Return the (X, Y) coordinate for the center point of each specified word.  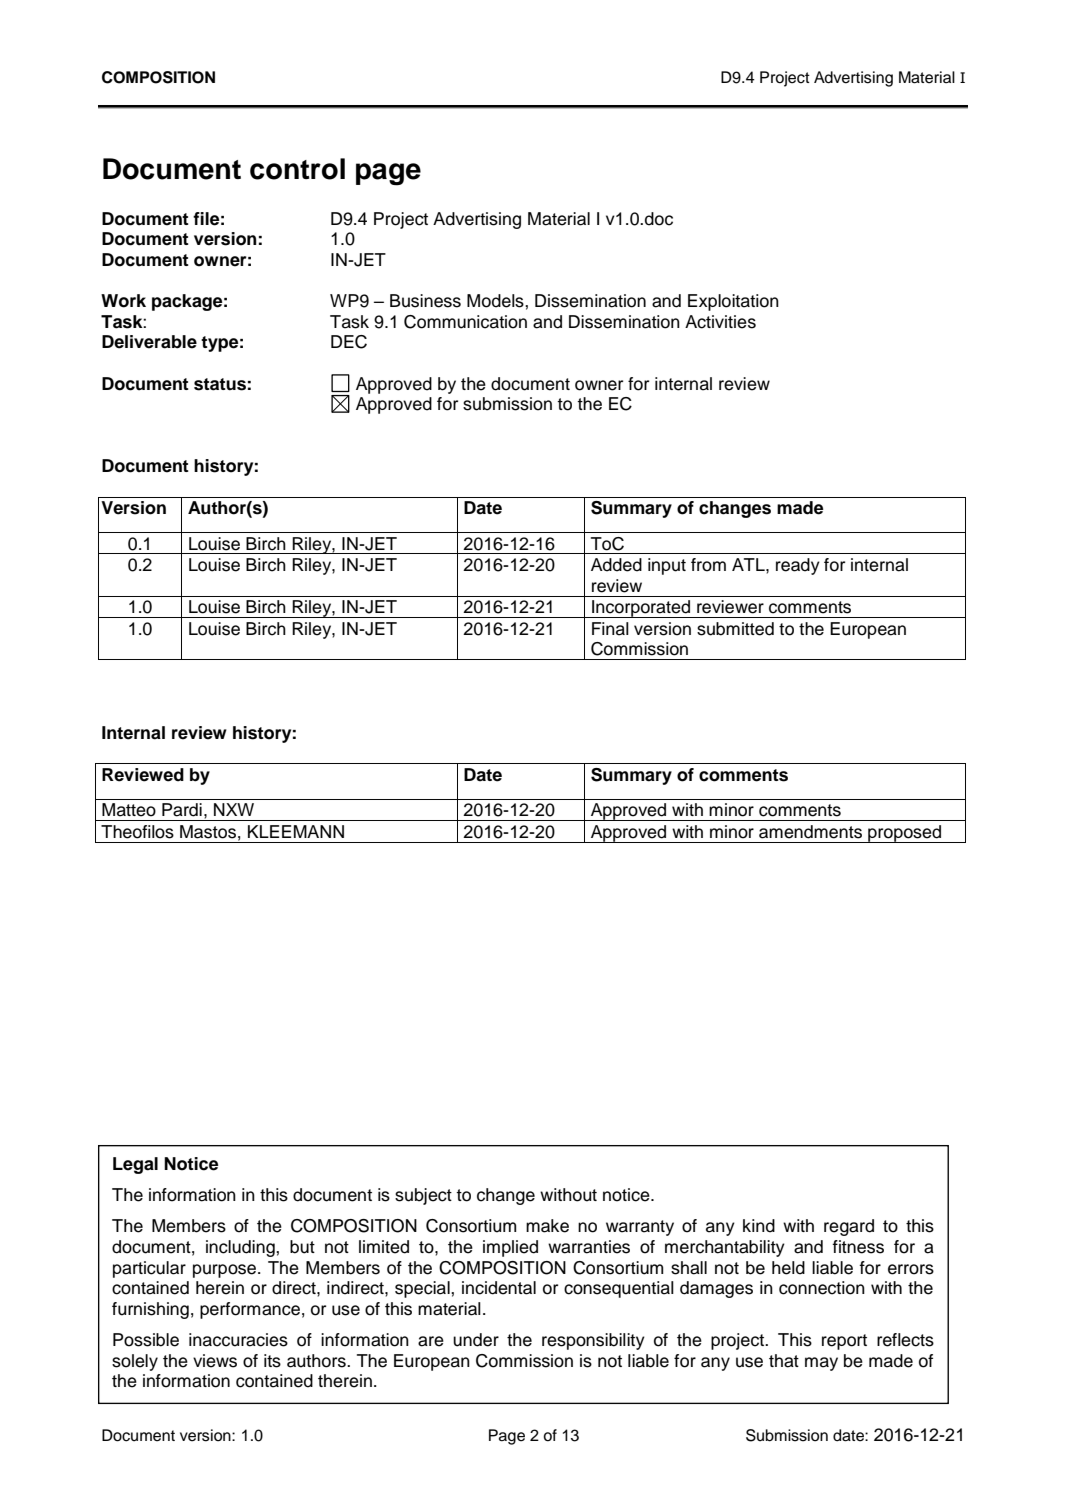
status (220, 384)
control (297, 169)
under (476, 1340)
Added (616, 565)
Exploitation (733, 302)
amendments (810, 832)
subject (423, 1196)
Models (496, 301)
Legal (135, 1165)
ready (798, 566)
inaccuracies (238, 1340)
